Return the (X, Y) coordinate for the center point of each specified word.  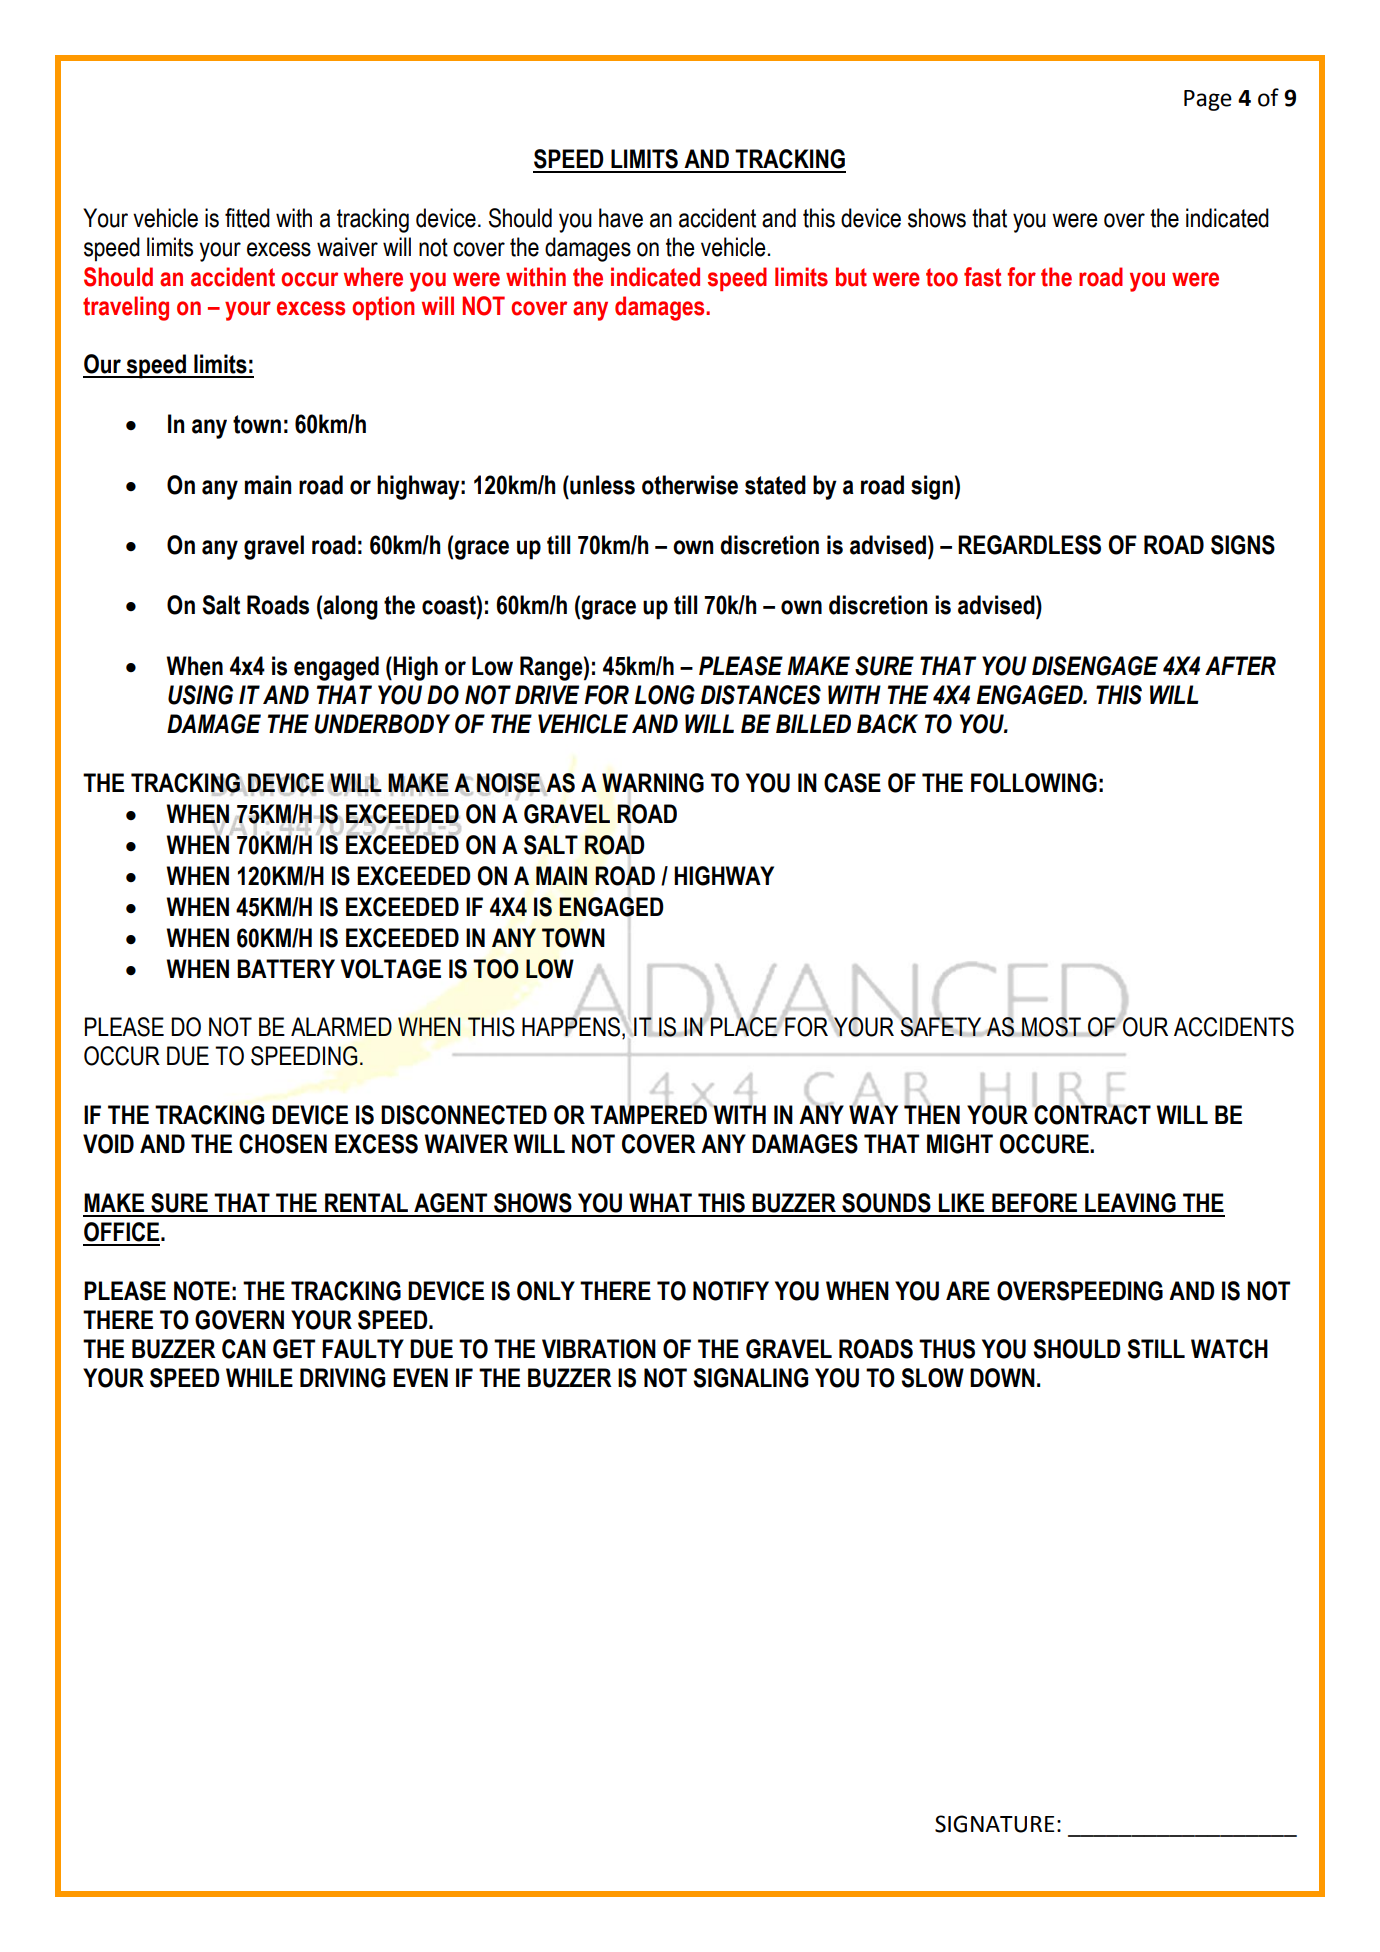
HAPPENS (571, 1026)
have (621, 218)
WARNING (653, 783)
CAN (244, 1349)
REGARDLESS (1029, 545)
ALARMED (341, 1026)
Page (1208, 100)
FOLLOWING (1034, 783)
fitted (247, 218)
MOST (1052, 1026)
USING (200, 695)
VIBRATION (599, 1349)
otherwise (690, 485)
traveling (126, 308)
